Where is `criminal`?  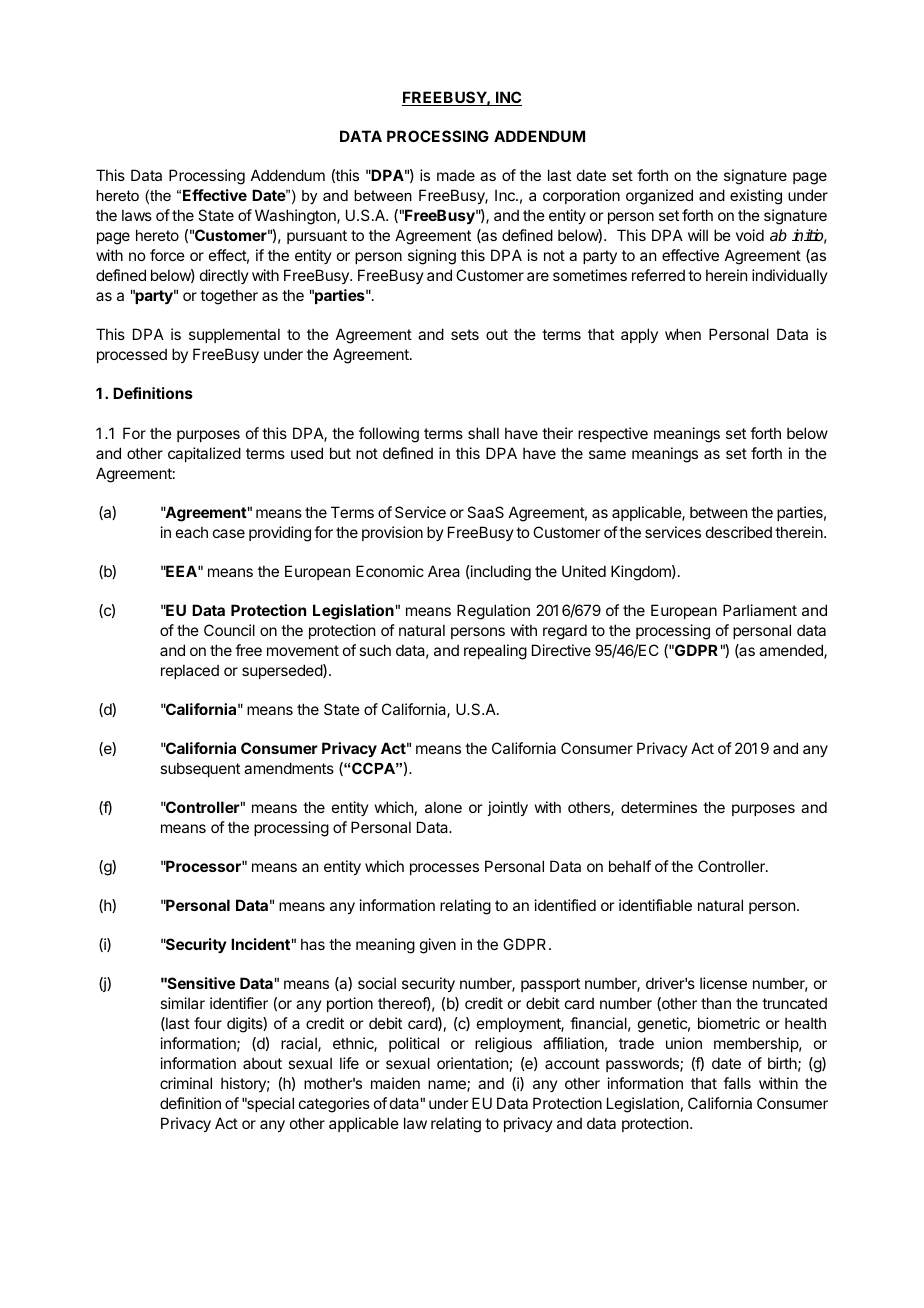 criminal is located at coordinates (186, 1083).
